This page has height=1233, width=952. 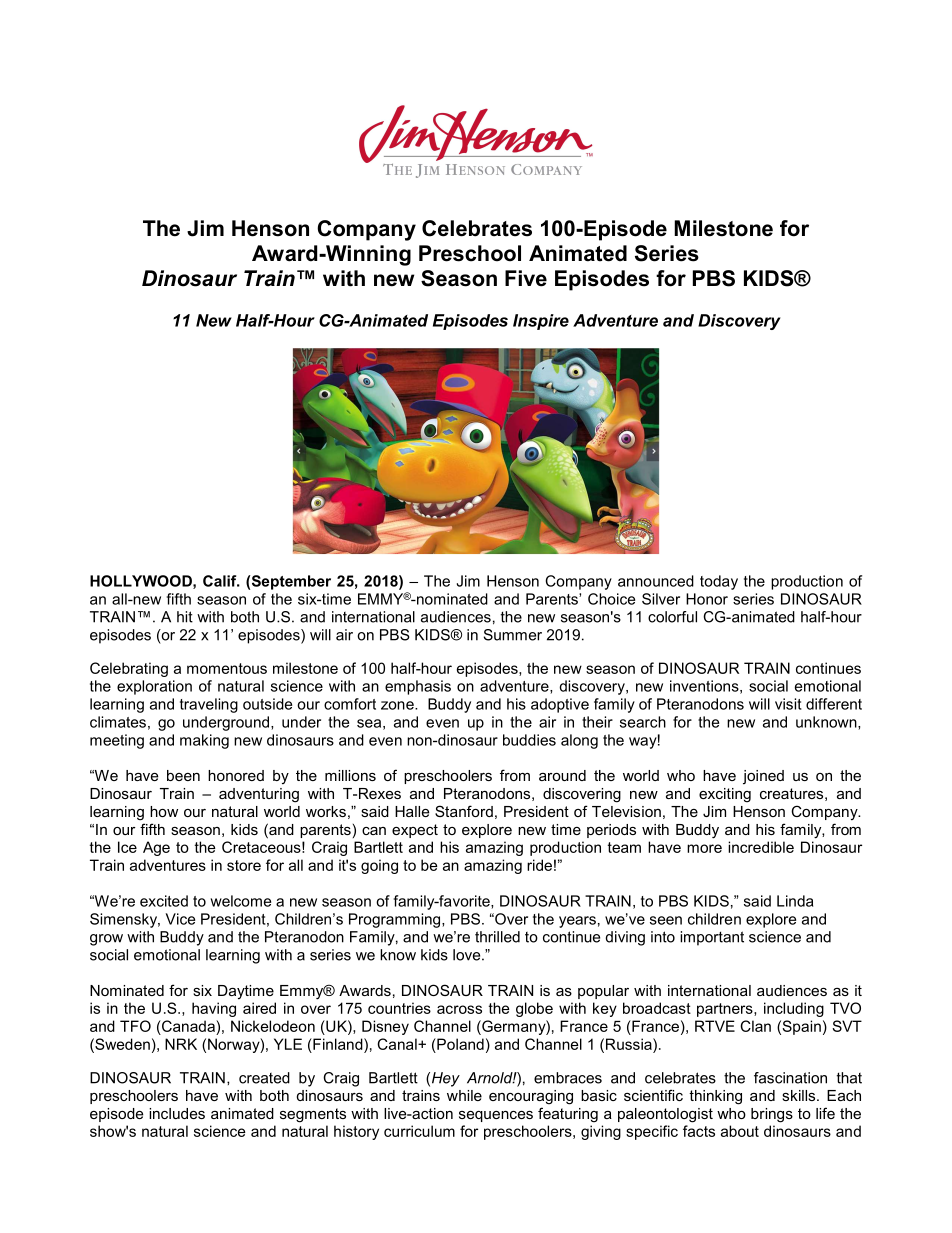 What do you see at coordinates (464, 1095) in the page?
I see `while` at bounding box center [464, 1095].
